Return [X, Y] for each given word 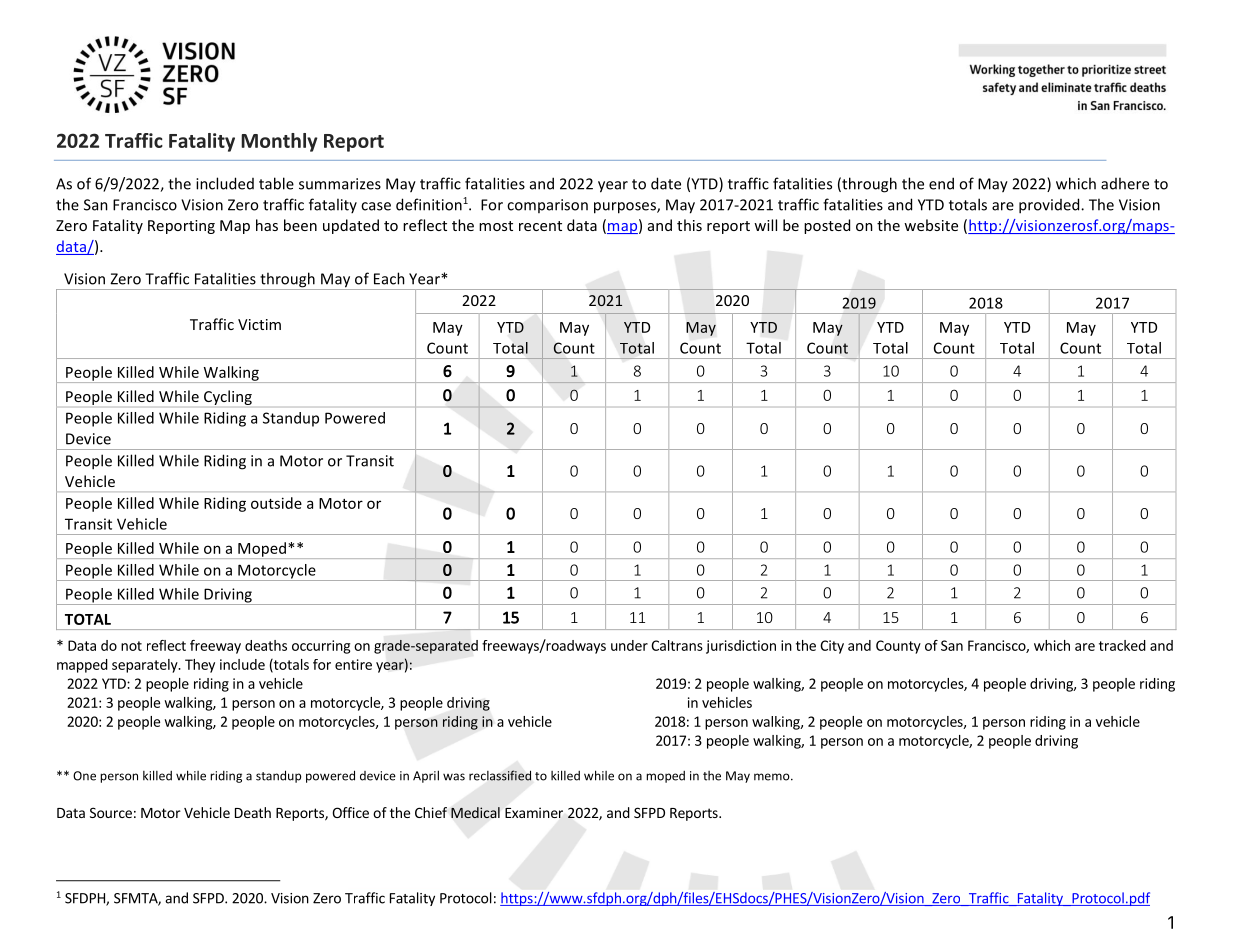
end [941, 183]
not [131, 646]
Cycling [228, 397]
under [629, 645]
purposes [626, 208]
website [931, 225]
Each [389, 278]
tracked [1122, 645]
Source [111, 812]
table [276, 183]
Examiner [534, 812]
